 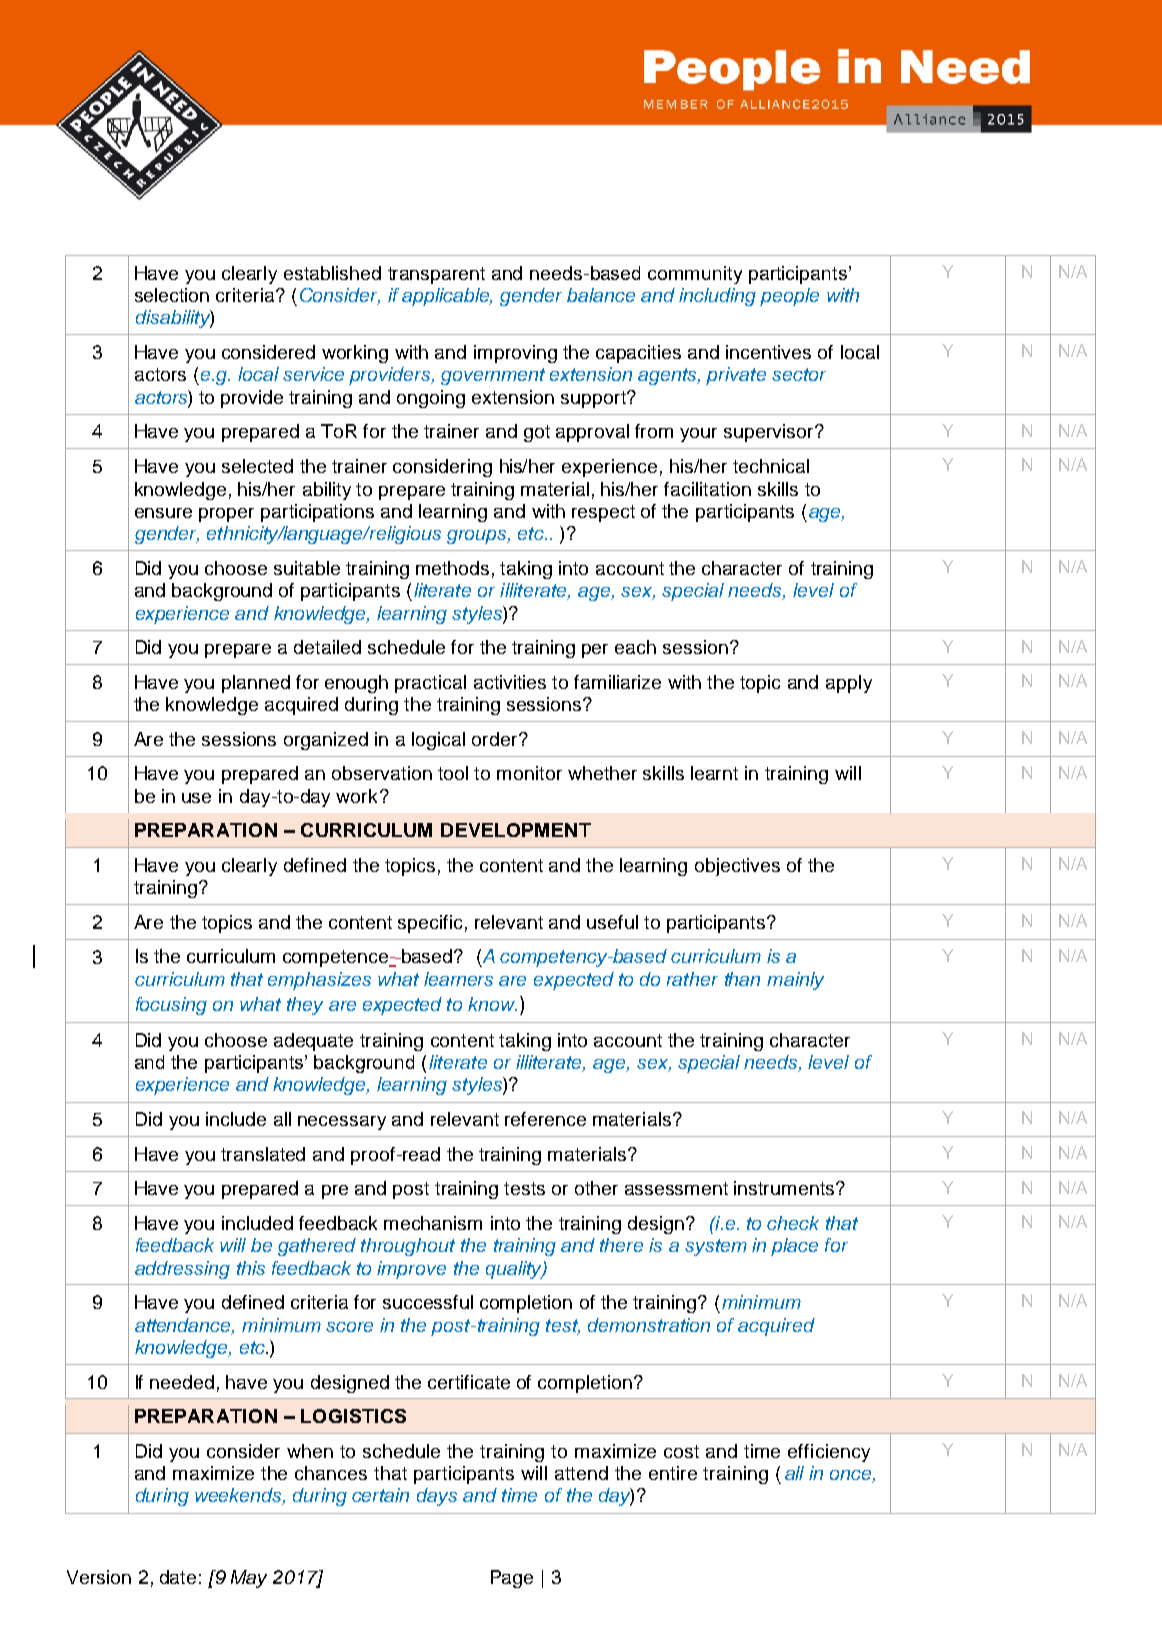 I want to click on applicable, so click(x=447, y=297).
